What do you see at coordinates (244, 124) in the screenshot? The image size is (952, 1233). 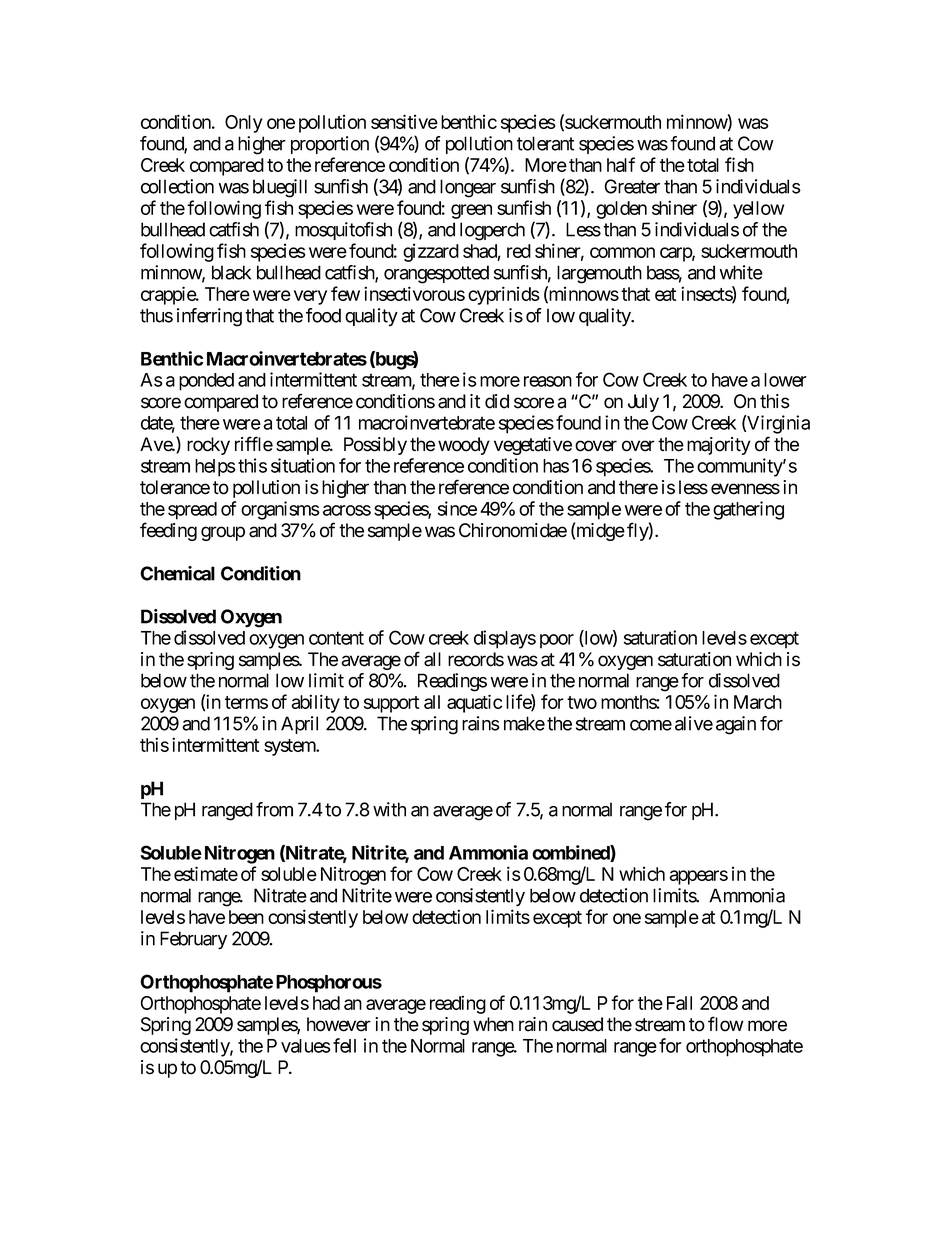 I see `Only` at bounding box center [244, 124].
